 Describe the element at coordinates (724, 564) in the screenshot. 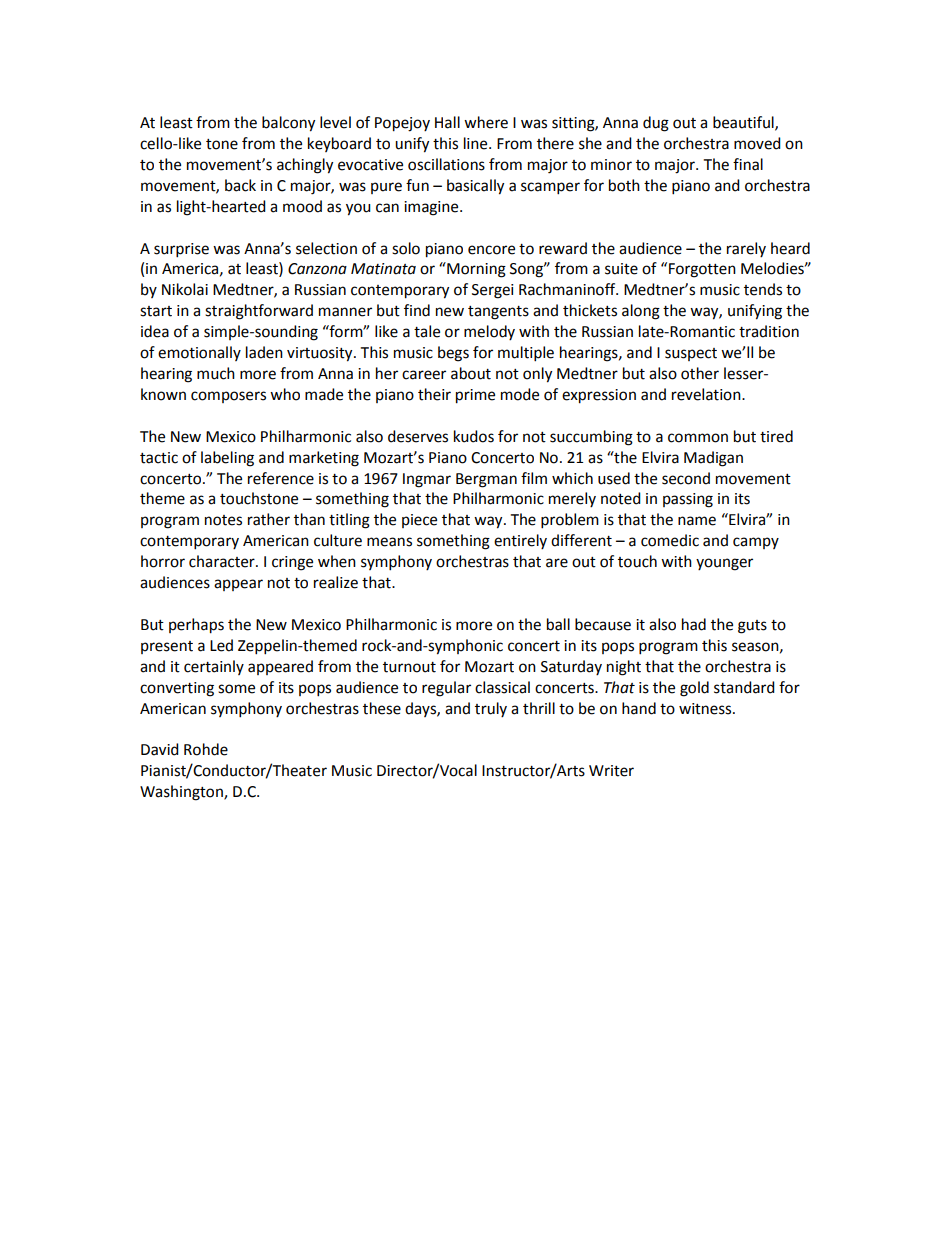

I see `younger` at that location.
